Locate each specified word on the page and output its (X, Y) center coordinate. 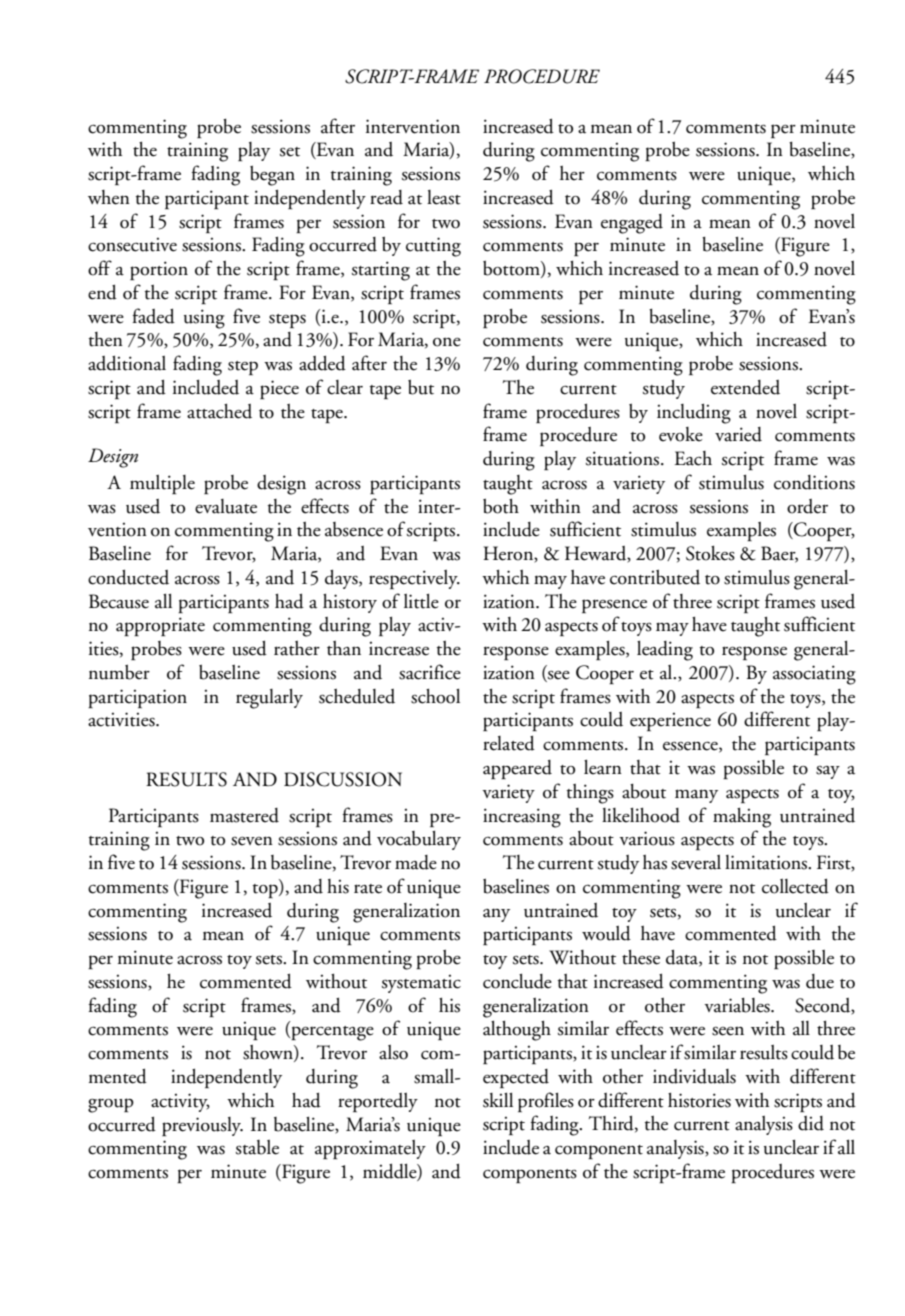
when (109, 197)
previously (202, 1126)
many (696, 796)
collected (795, 886)
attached (219, 411)
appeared (517, 769)
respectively (414, 579)
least (444, 197)
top (266, 891)
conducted (128, 577)
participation (137, 698)
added (322, 363)
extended (745, 387)
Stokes (710, 553)
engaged (632, 224)
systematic (421, 984)
